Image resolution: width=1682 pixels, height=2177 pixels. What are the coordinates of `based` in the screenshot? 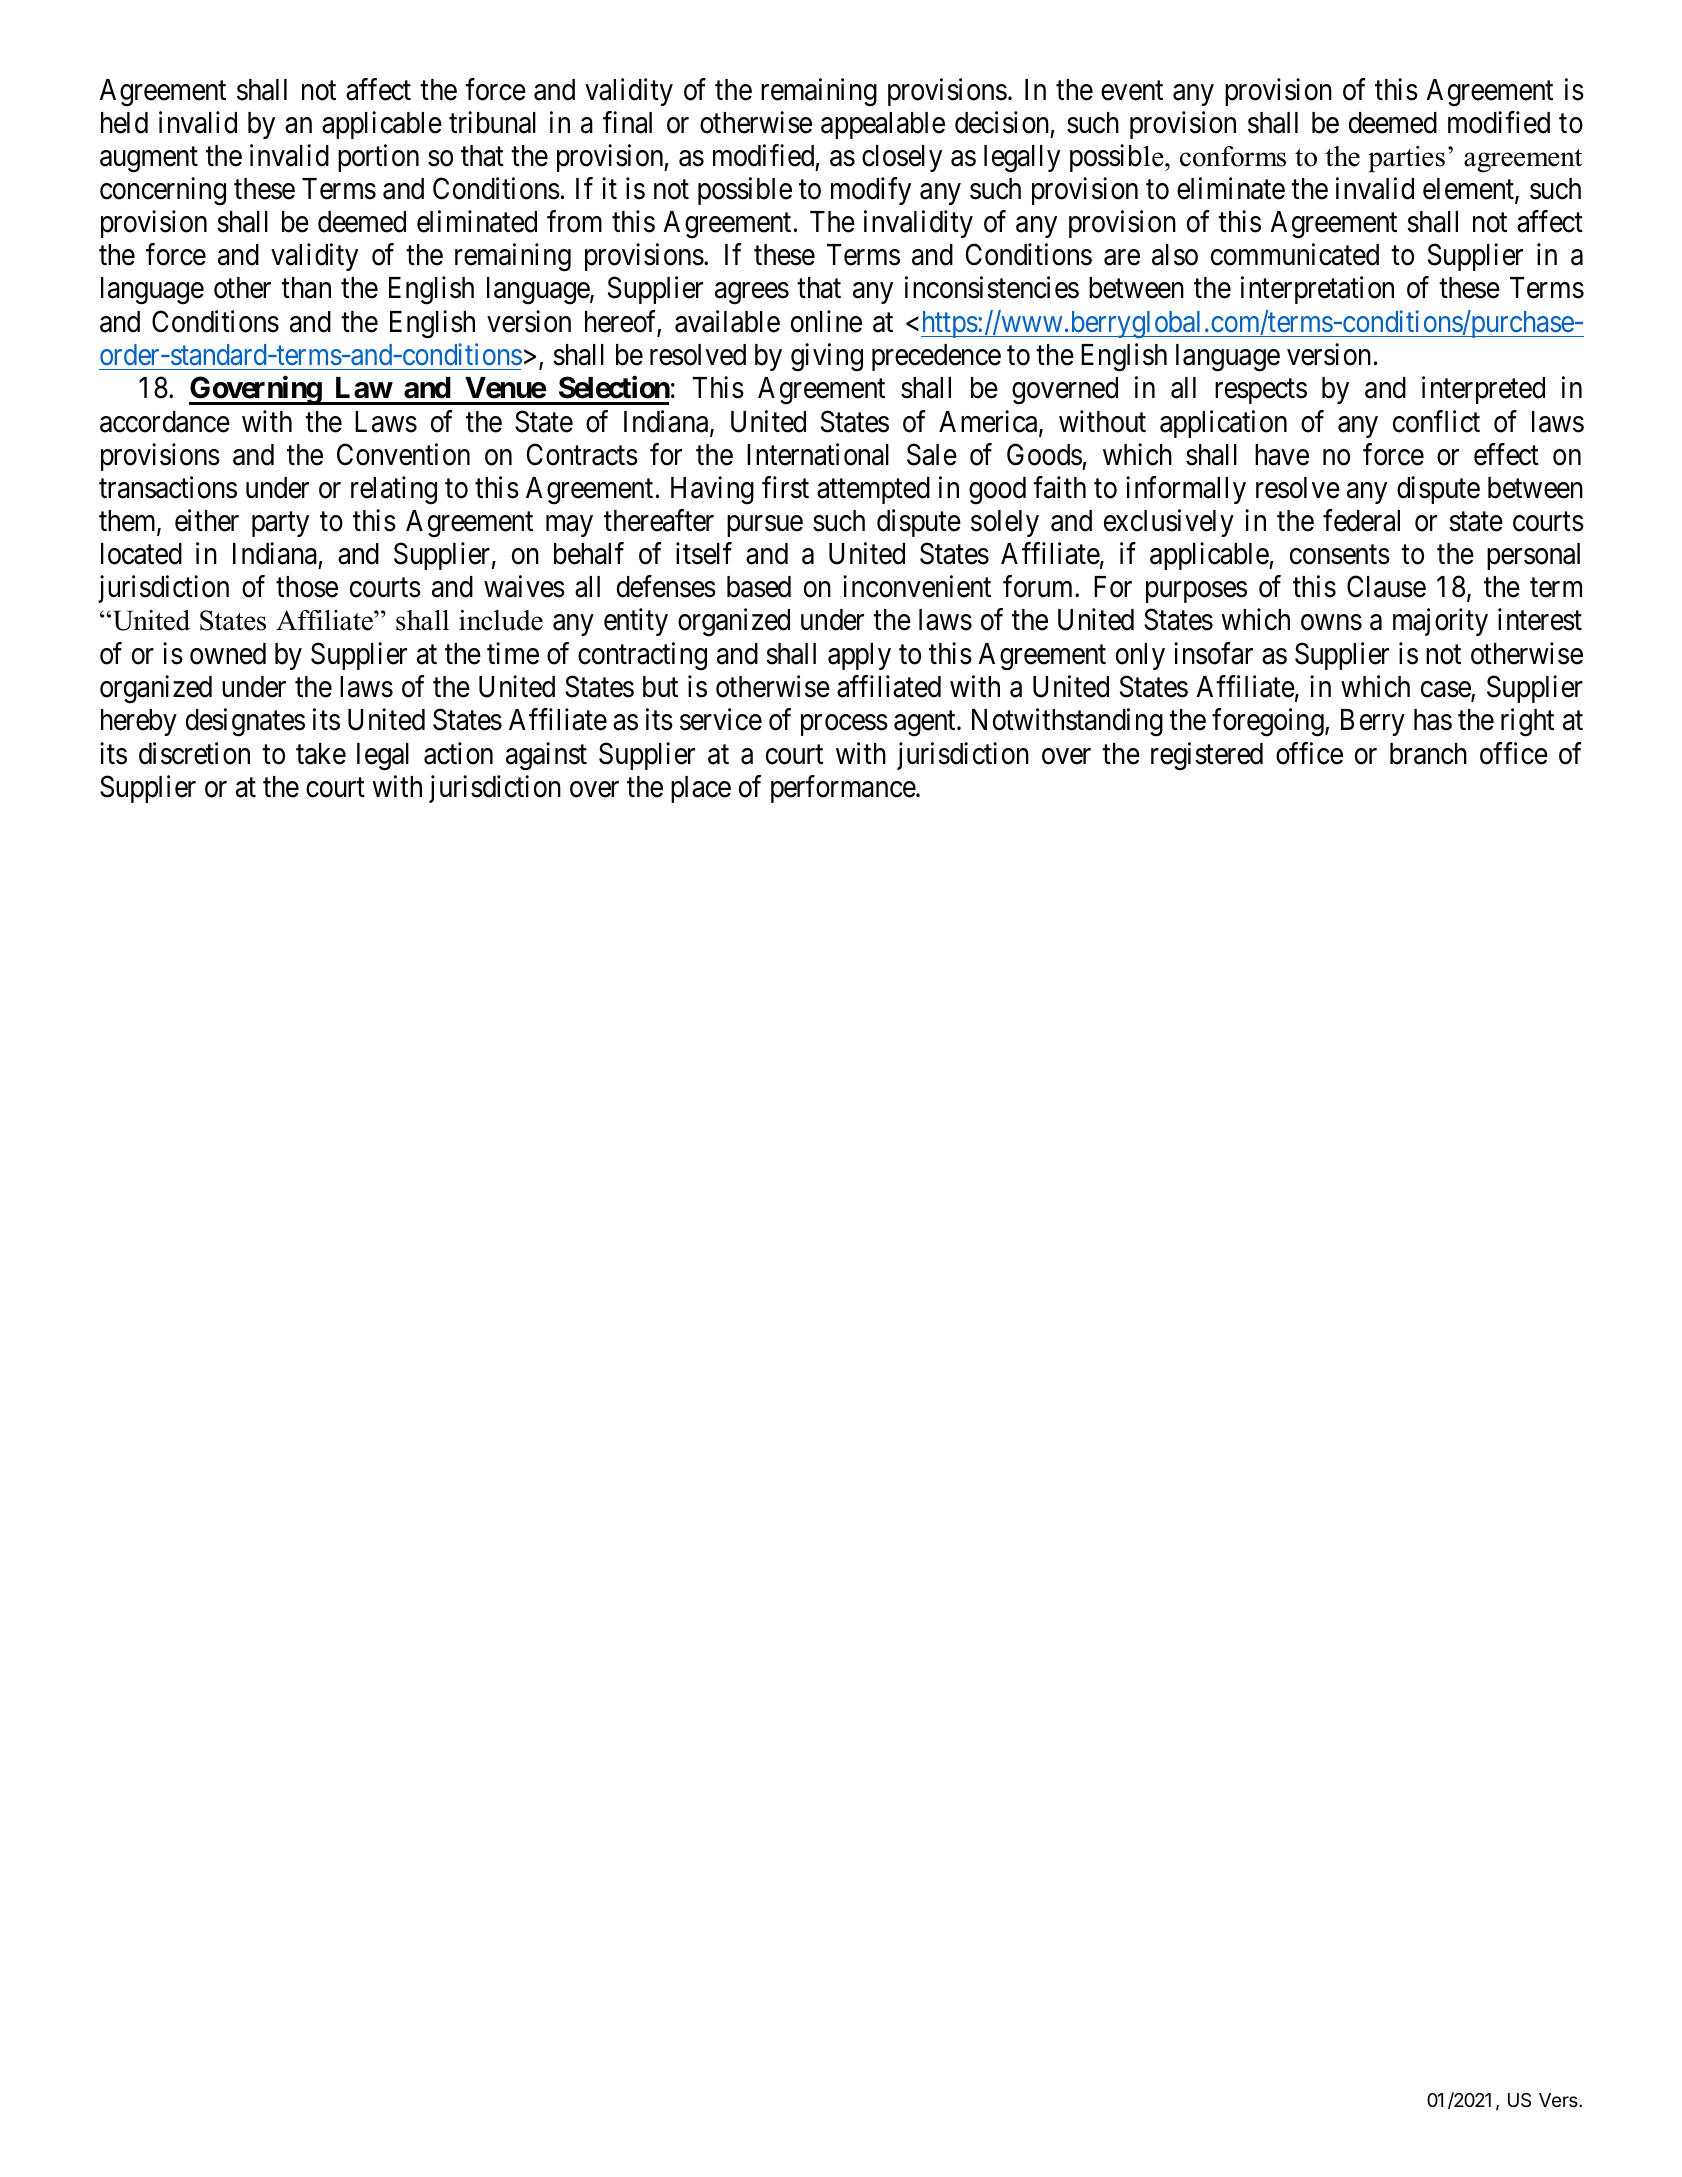 It's located at (759, 587).
